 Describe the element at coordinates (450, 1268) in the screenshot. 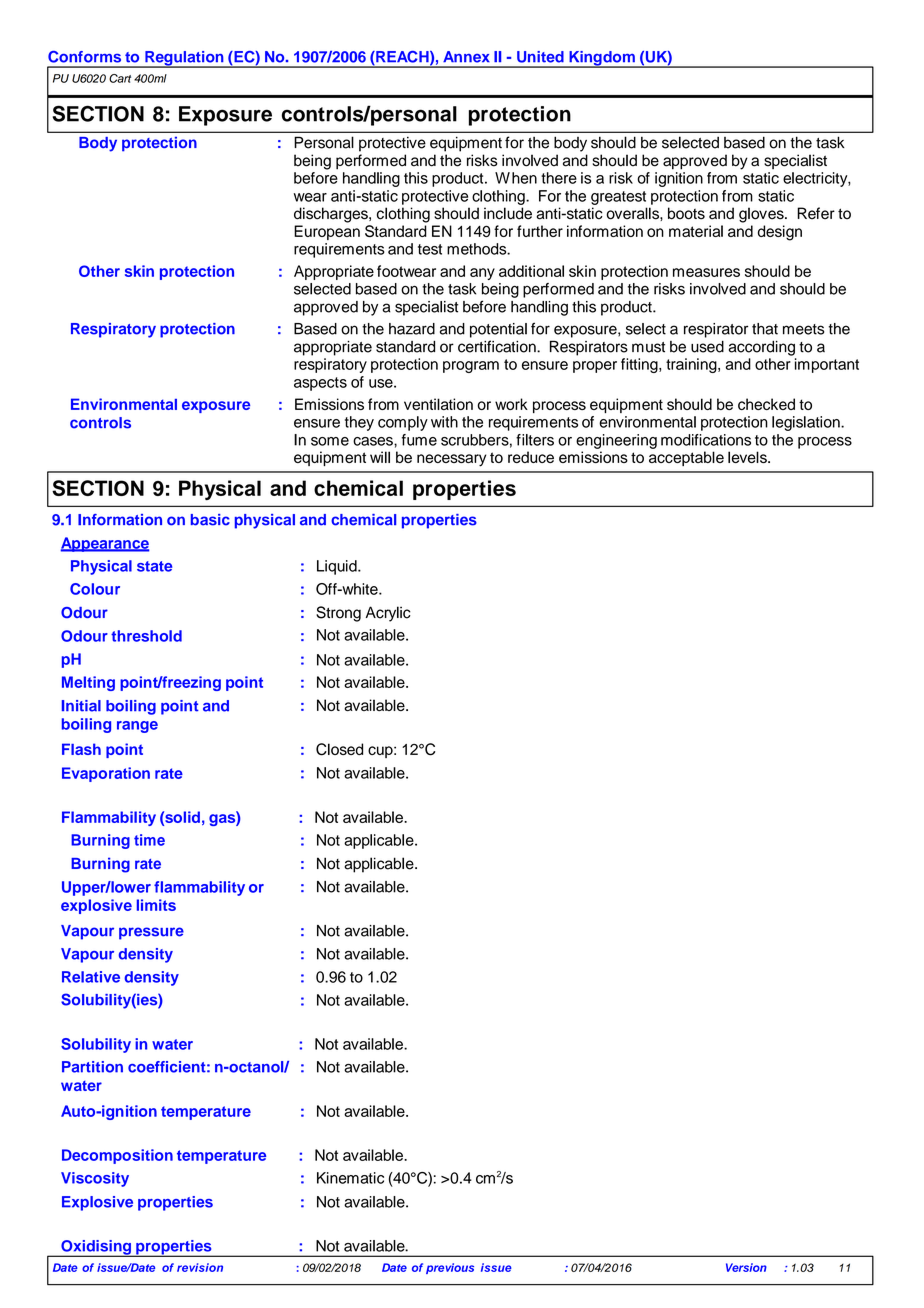

I see `previous` at that location.
